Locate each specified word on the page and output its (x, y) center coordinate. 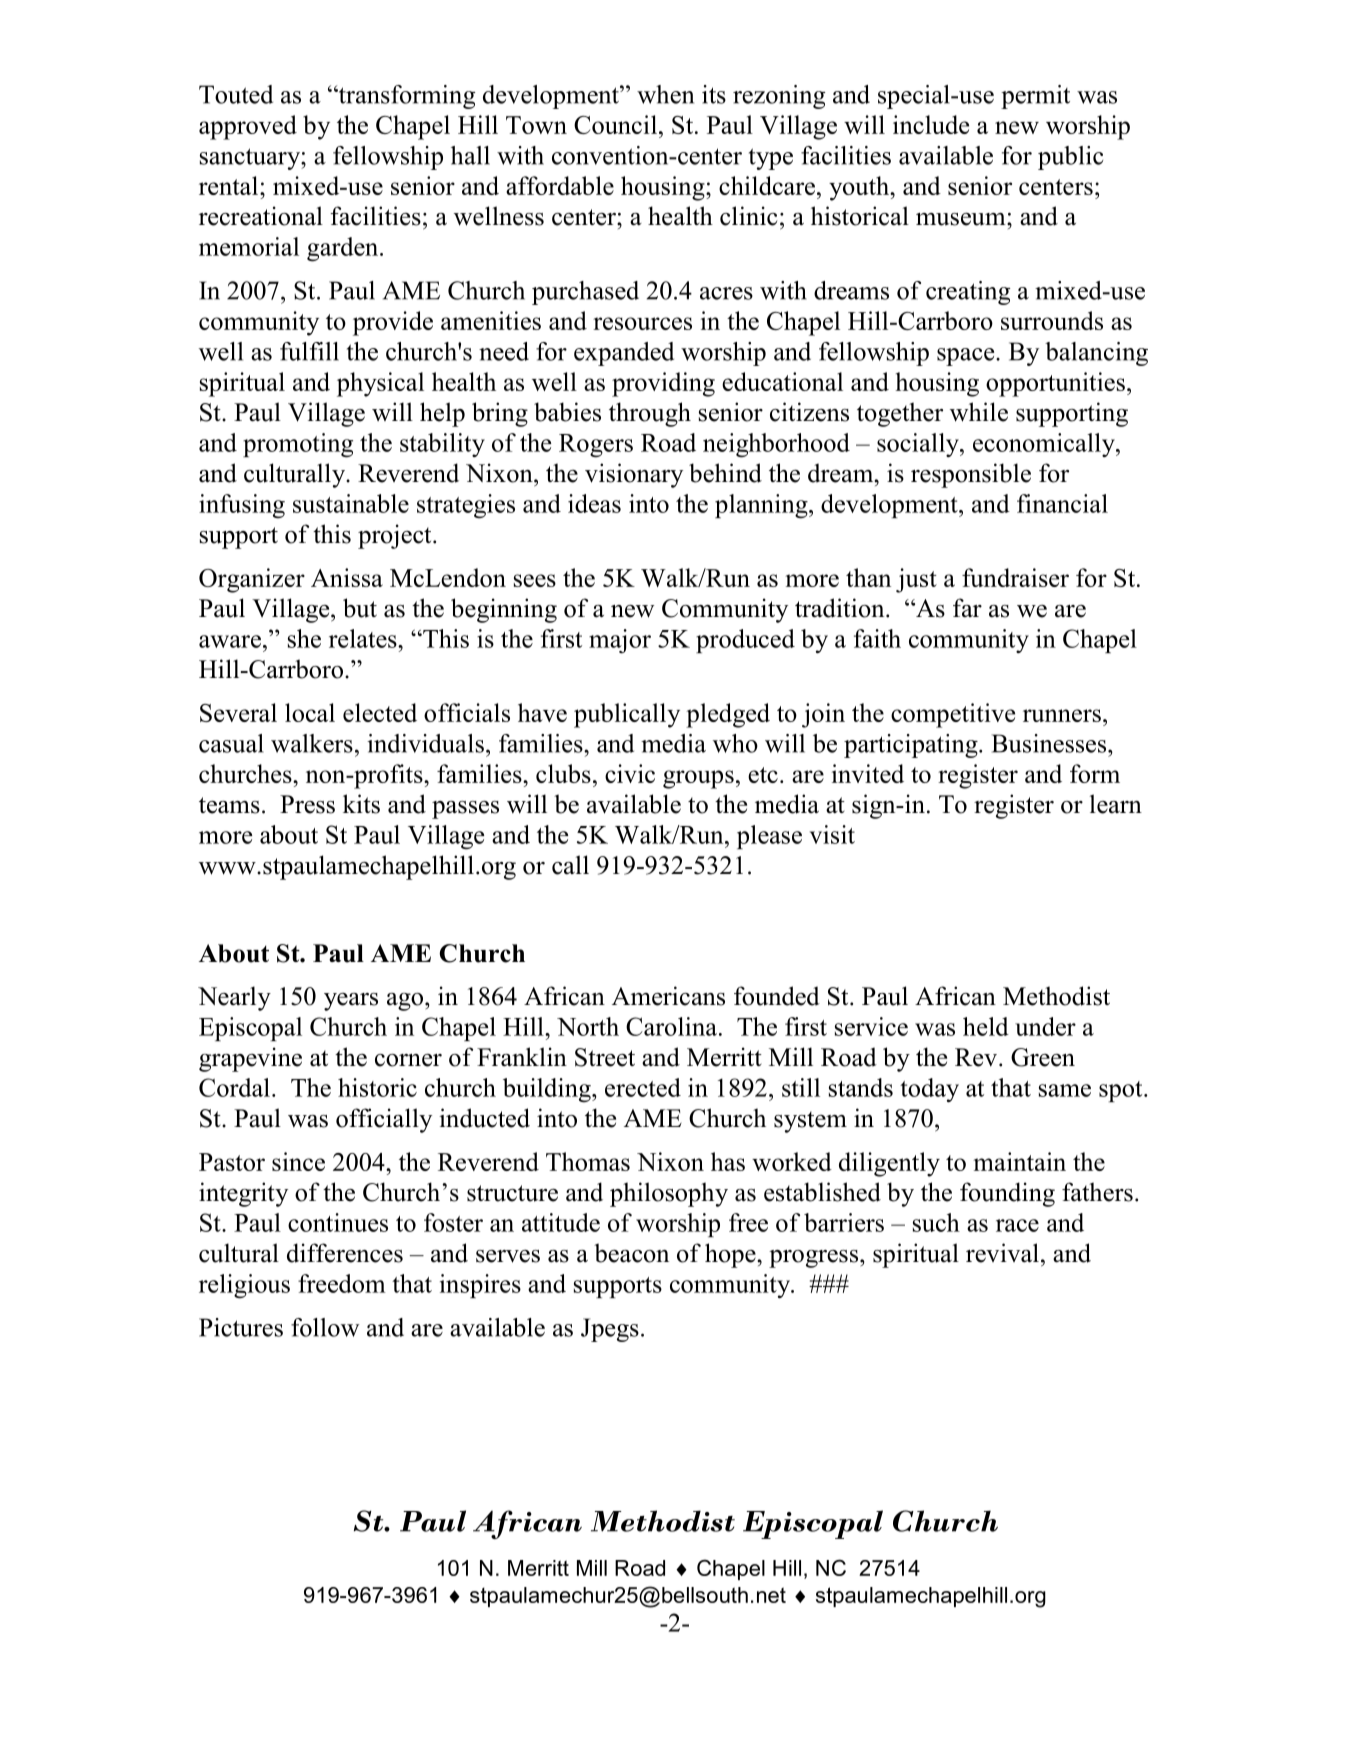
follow (325, 1327)
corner (408, 1060)
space (967, 357)
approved (248, 127)
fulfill (309, 351)
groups (698, 779)
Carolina (671, 1026)
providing (663, 384)
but (360, 608)
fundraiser (1015, 577)
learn (1116, 804)
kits (361, 804)
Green (1043, 1057)
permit (1035, 97)
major (620, 641)
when (665, 94)
